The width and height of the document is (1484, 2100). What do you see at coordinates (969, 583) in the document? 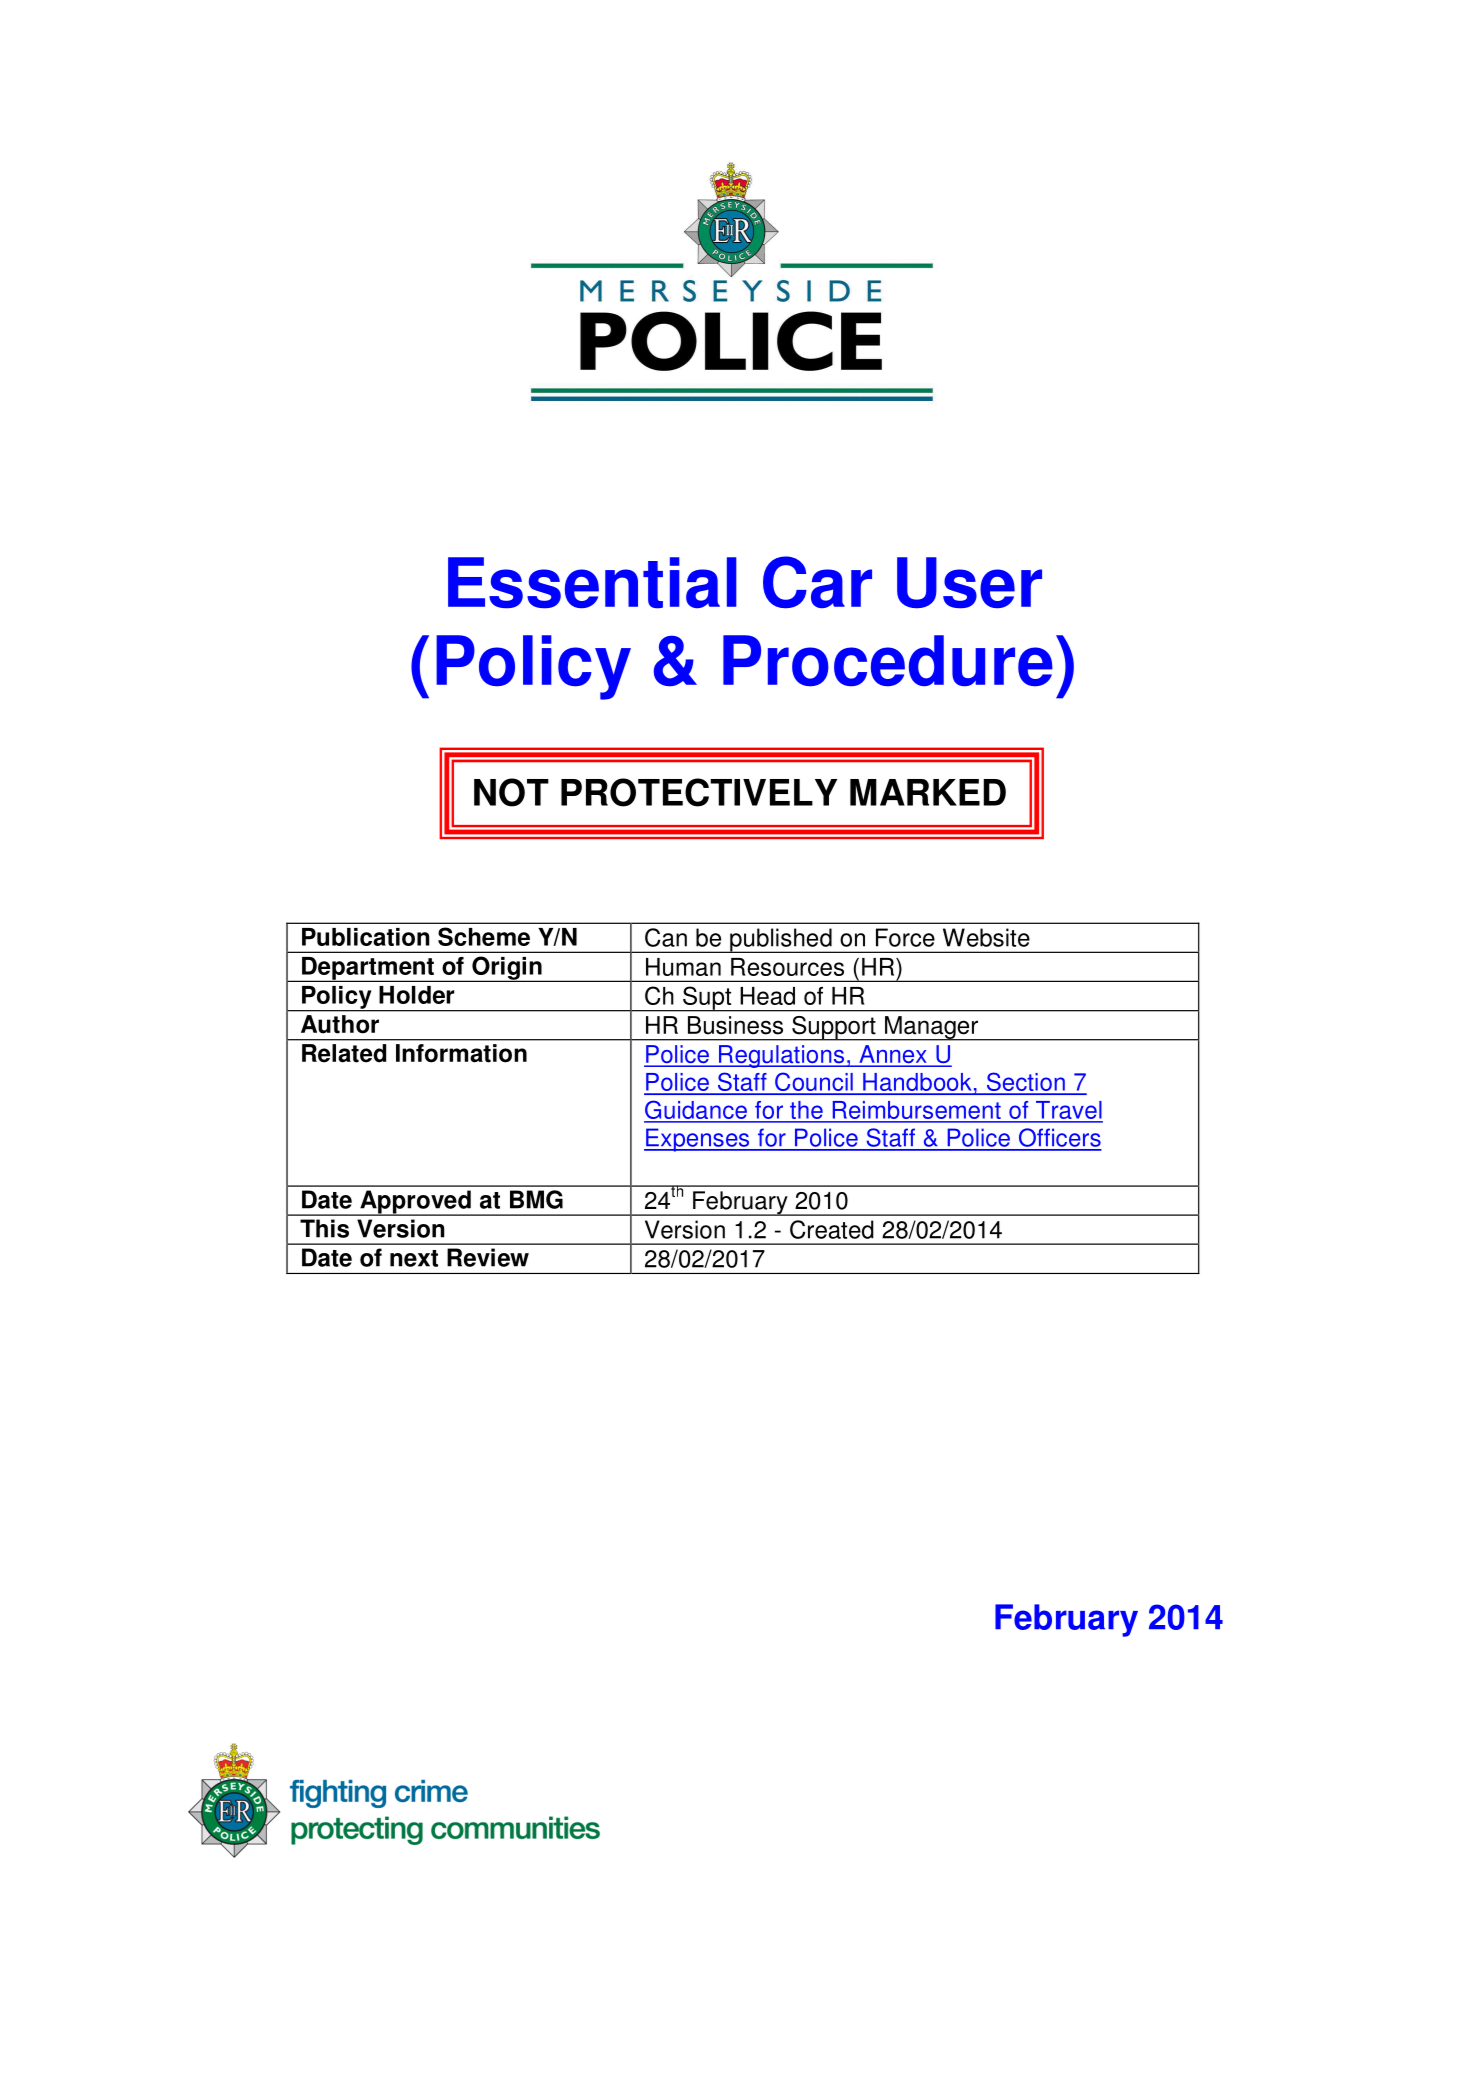
I see `User` at bounding box center [969, 583].
